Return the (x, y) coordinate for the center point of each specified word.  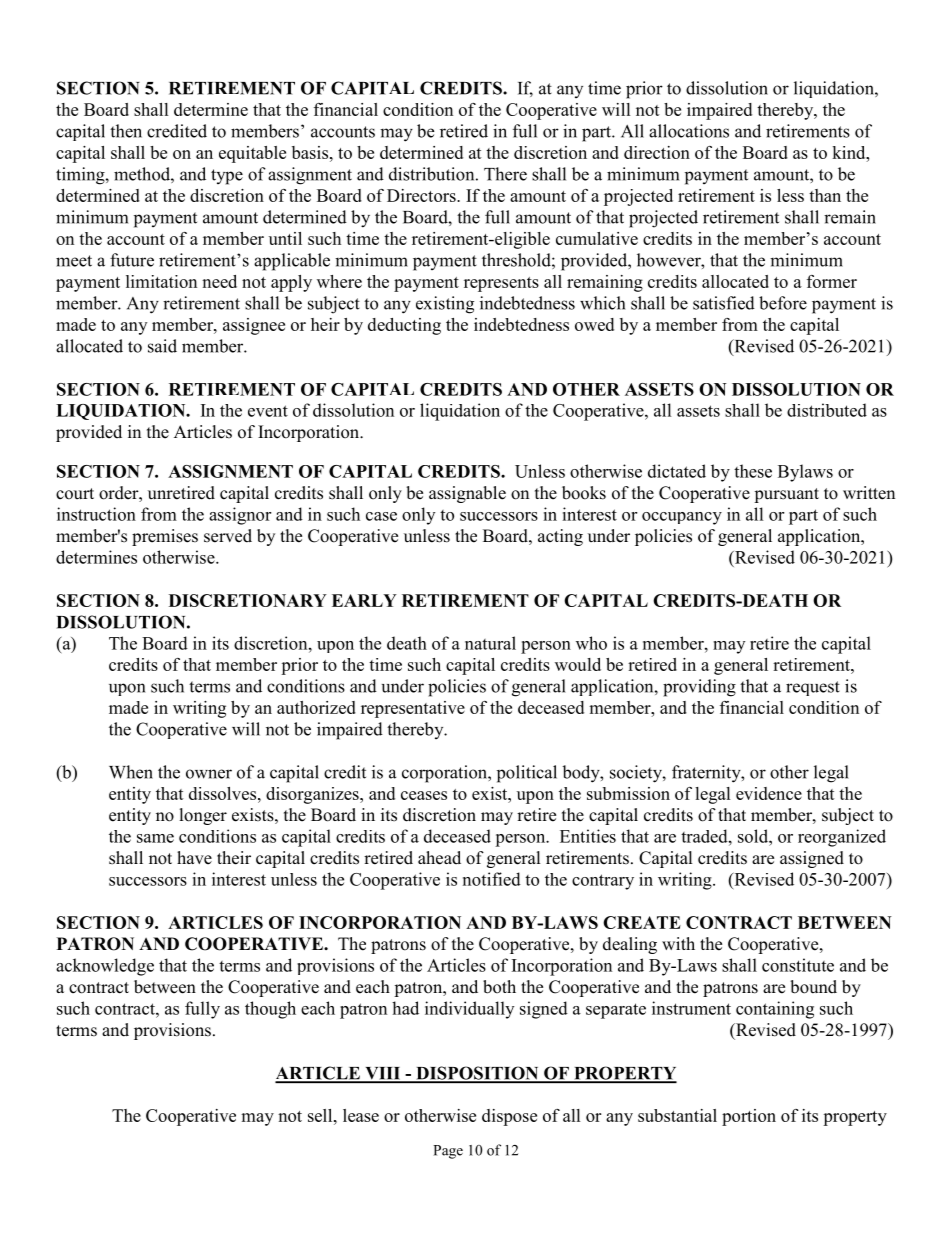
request (813, 688)
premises (165, 537)
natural (490, 643)
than (825, 195)
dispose (509, 1117)
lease (361, 1115)
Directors (422, 195)
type (227, 177)
